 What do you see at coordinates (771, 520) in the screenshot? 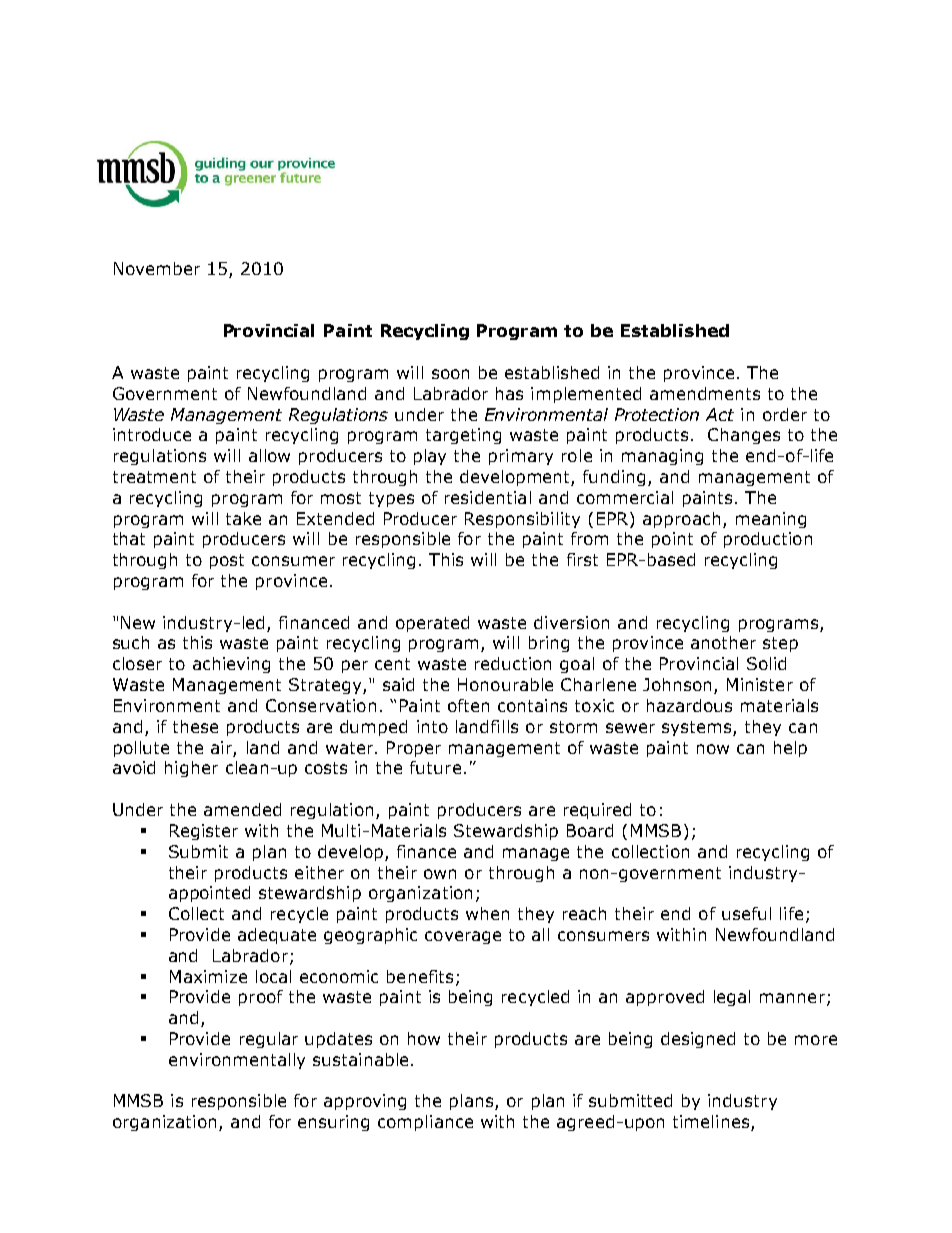
I see `meaning` at bounding box center [771, 520].
